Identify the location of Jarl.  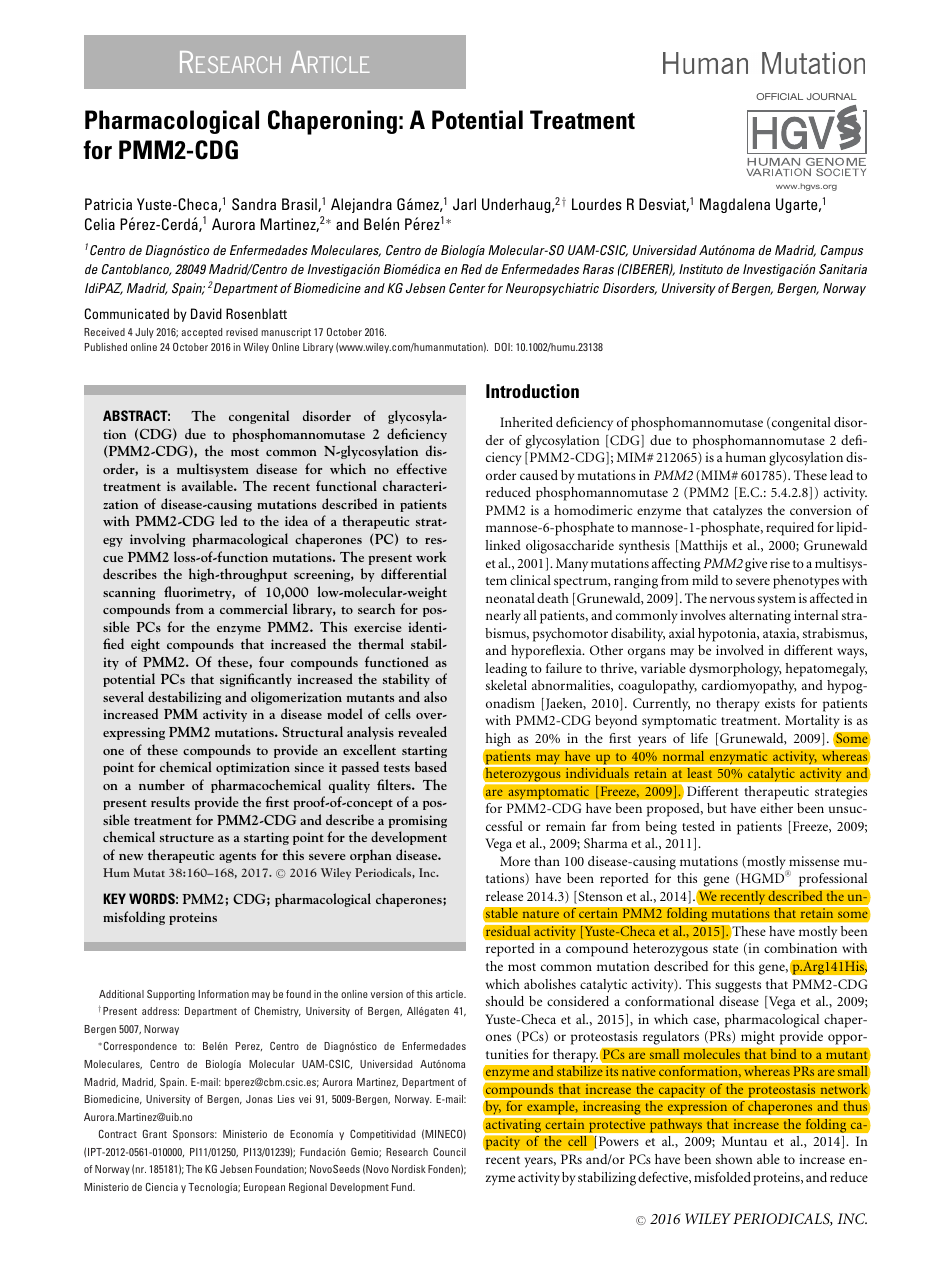
(464, 204).
